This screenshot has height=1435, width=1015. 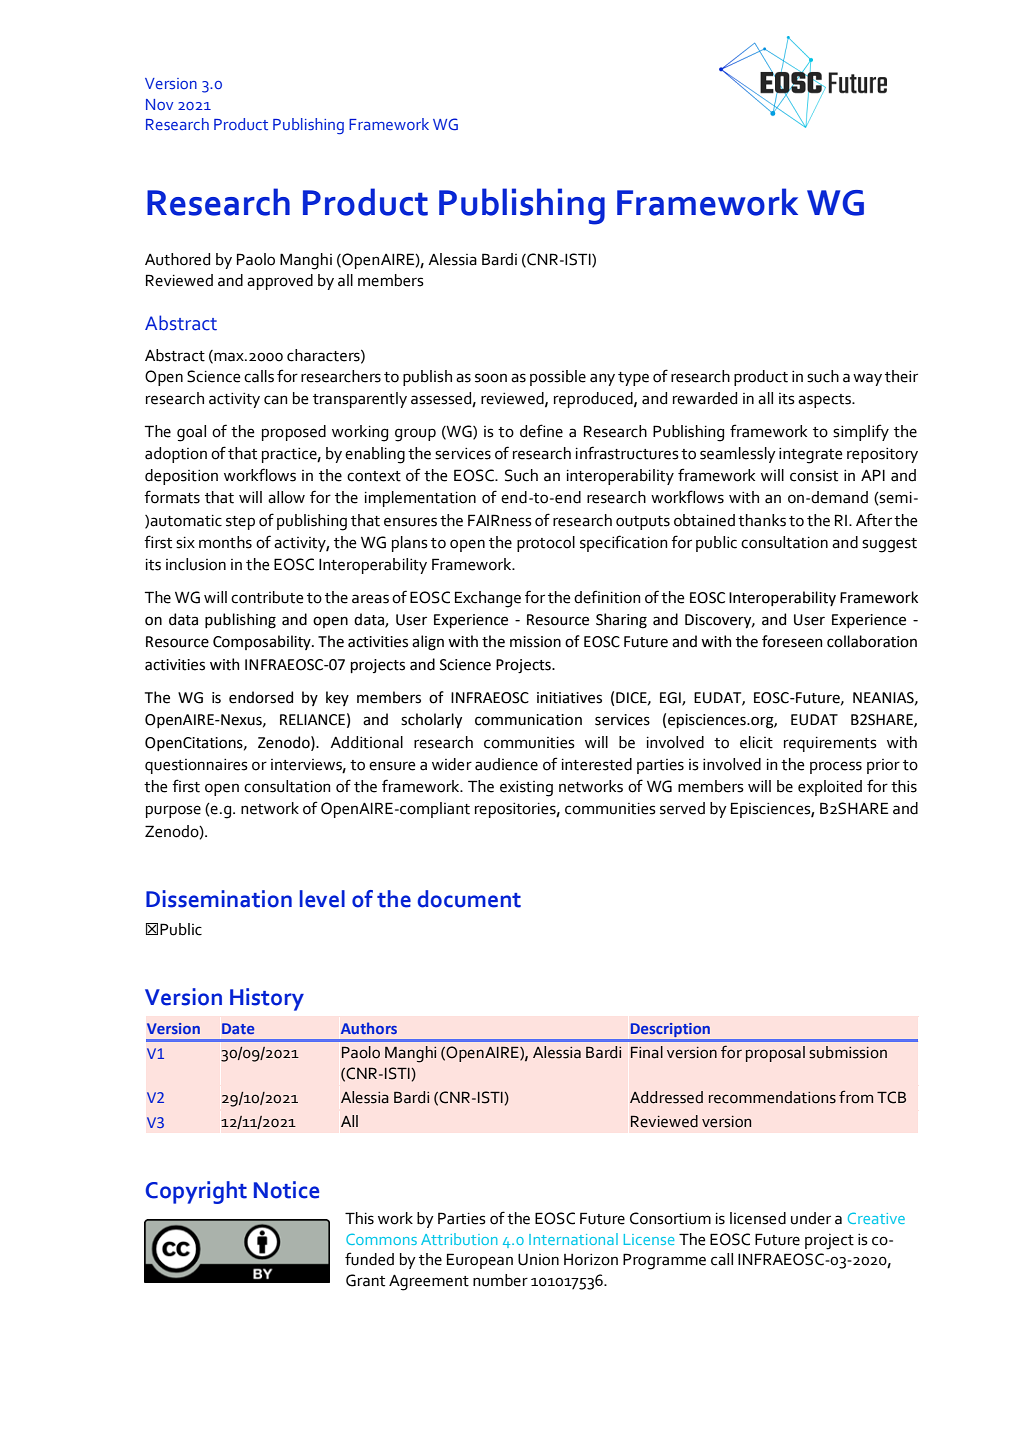 What do you see at coordinates (558, 378) in the screenshot?
I see `possible` at bounding box center [558, 378].
